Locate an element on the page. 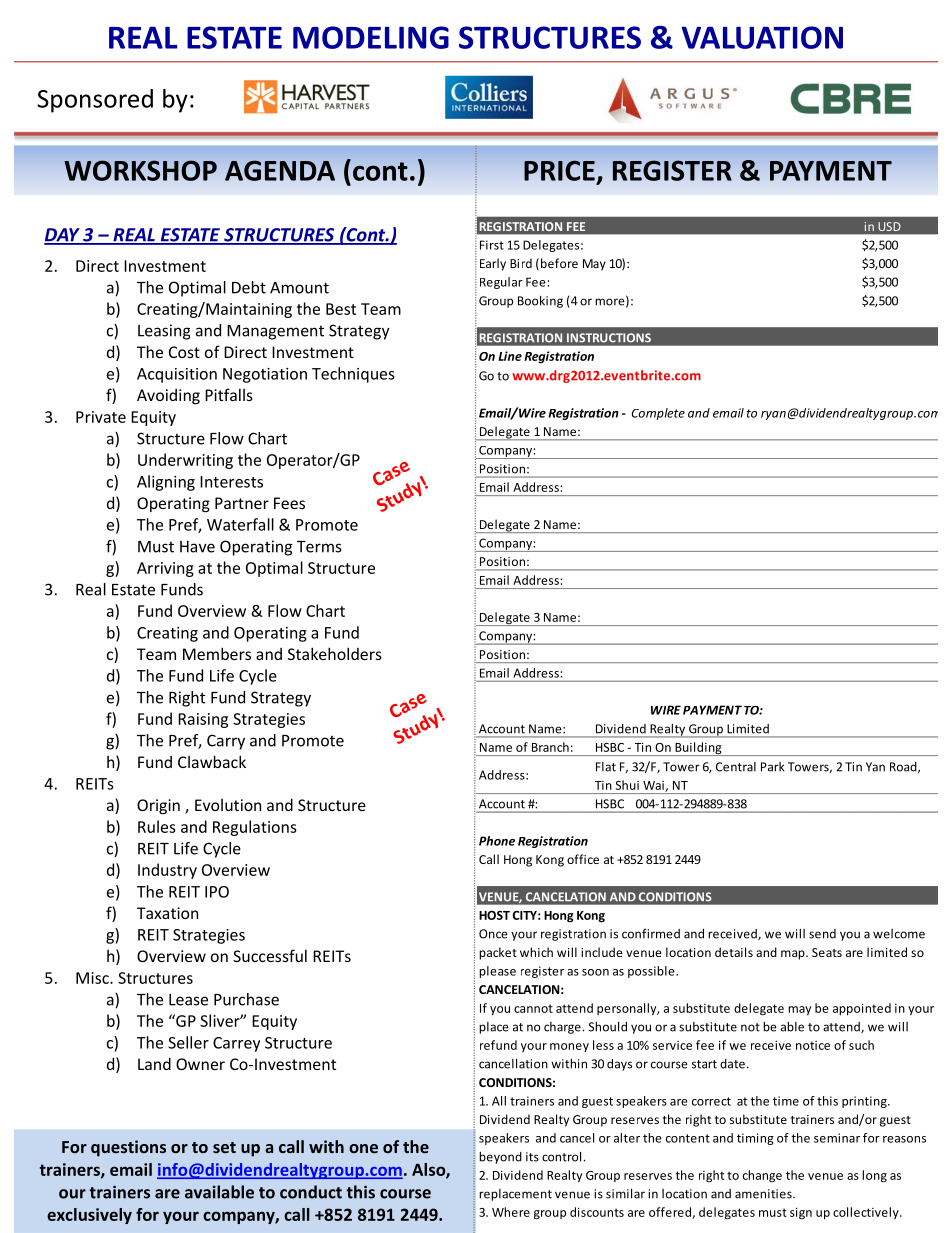 The height and width of the image is (1233, 952). VALUATION is located at coordinates (762, 37).
